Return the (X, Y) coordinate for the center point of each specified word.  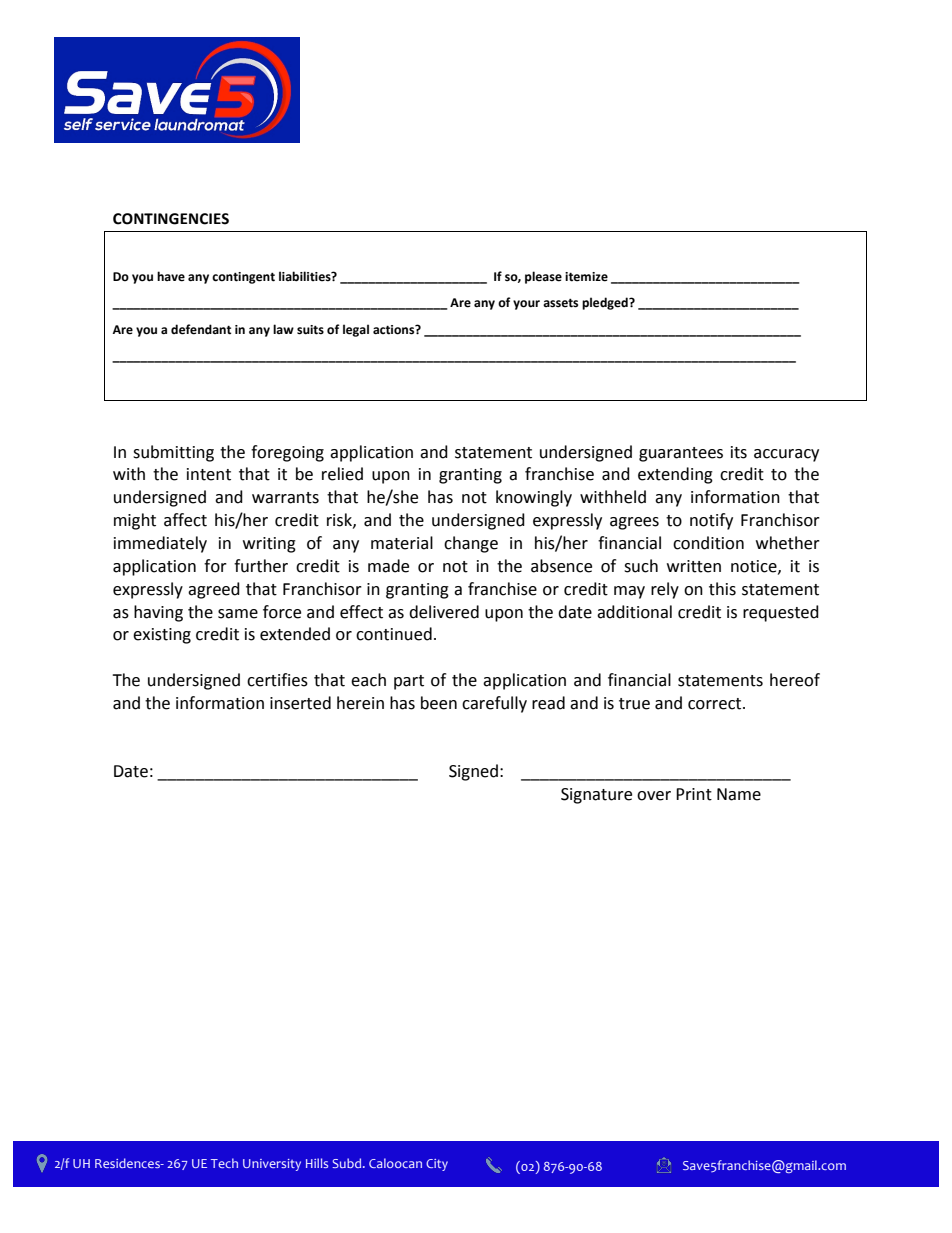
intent (209, 474)
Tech (224, 1163)
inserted (300, 703)
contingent (243, 278)
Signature (596, 796)
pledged (606, 303)
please (543, 277)
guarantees (681, 454)
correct (716, 704)
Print (694, 794)
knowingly (534, 498)
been (439, 703)
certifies (277, 680)
